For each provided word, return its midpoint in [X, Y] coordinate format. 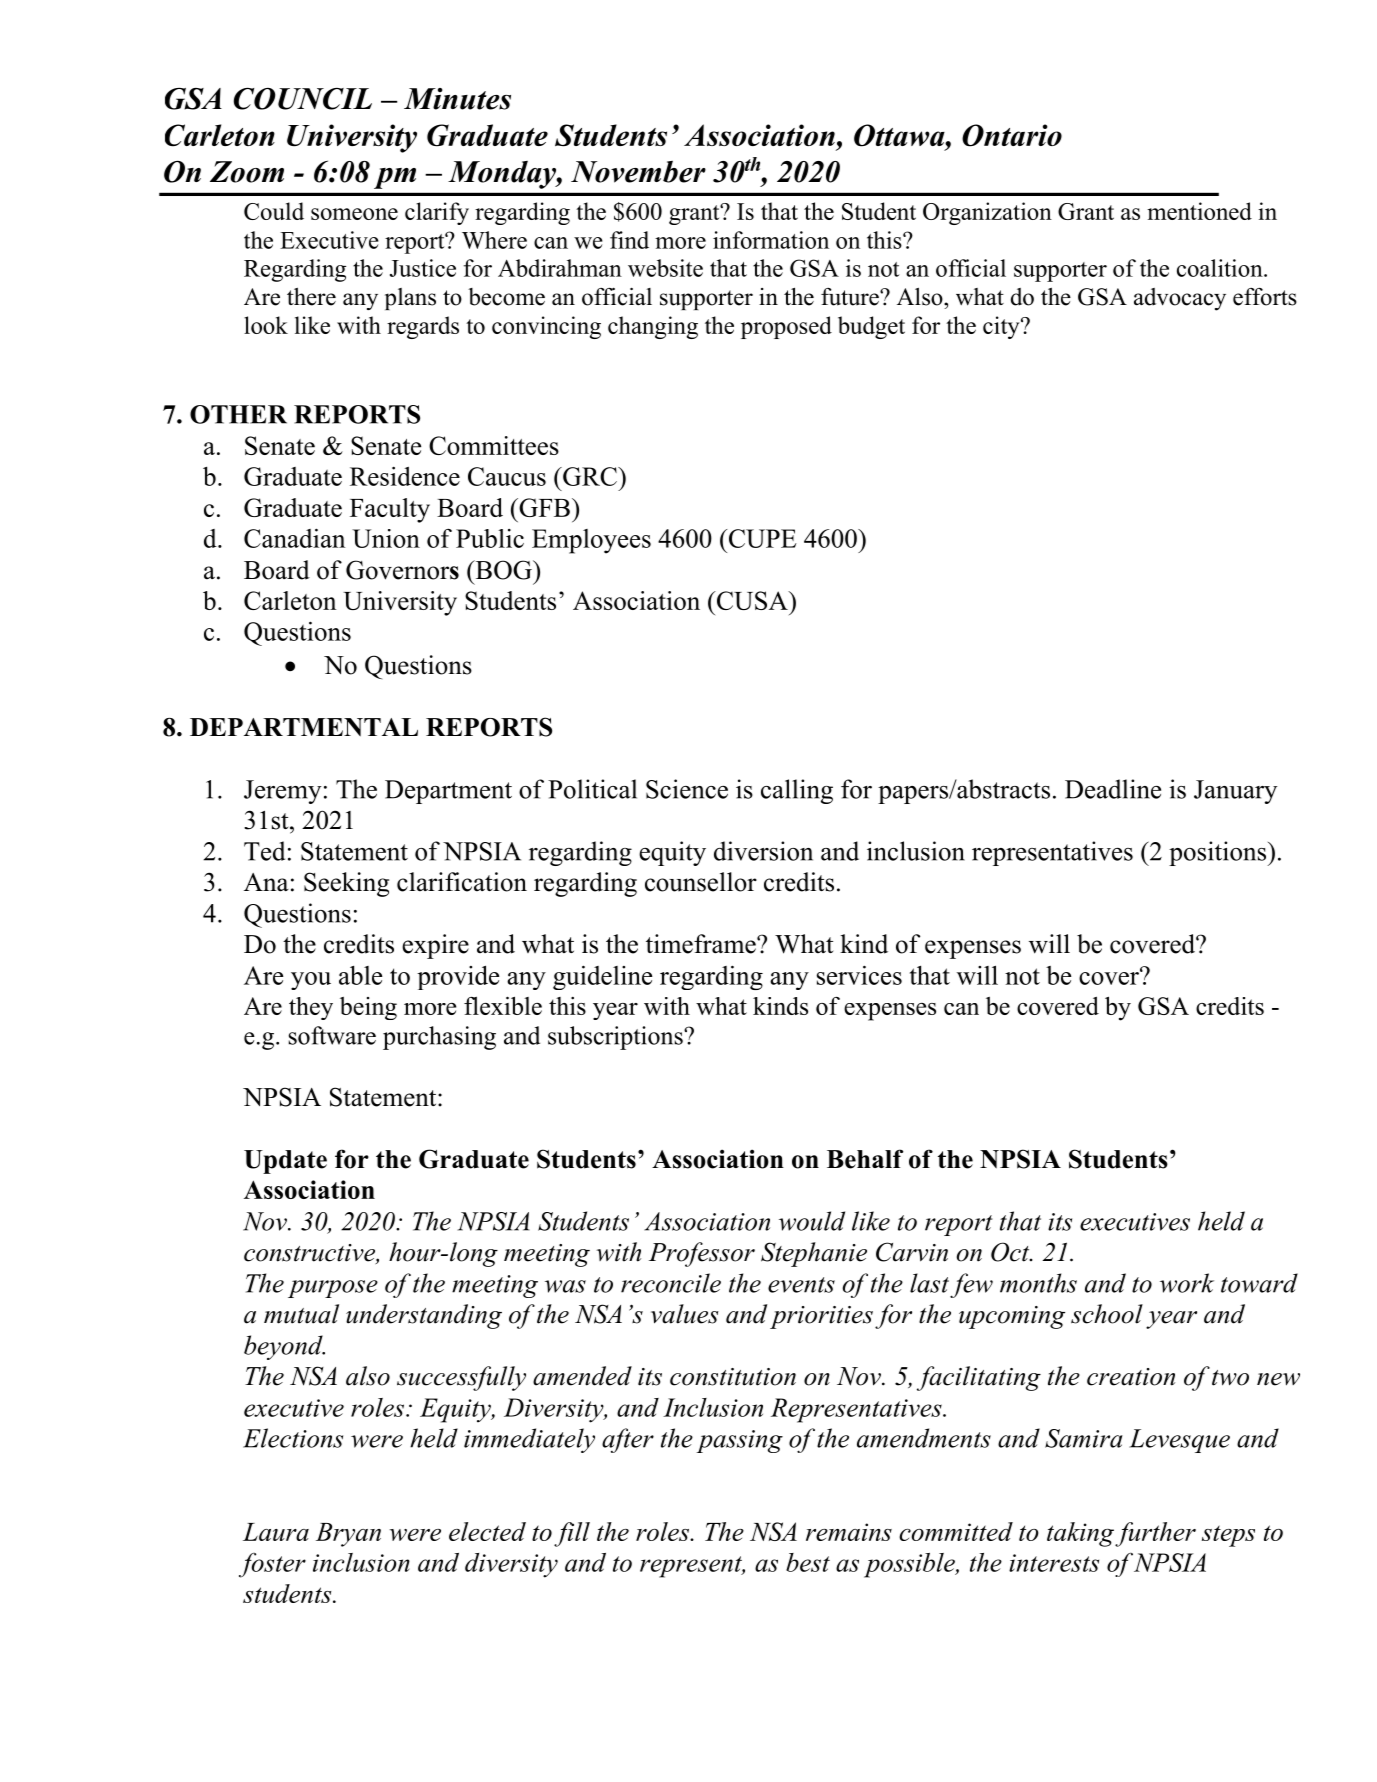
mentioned [1199, 211]
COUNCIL [303, 99]
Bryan [348, 1535]
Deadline [1113, 789]
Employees [591, 541]
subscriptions [616, 1038]
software [332, 1035]
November [638, 172]
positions [1219, 853]
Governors [402, 570]
